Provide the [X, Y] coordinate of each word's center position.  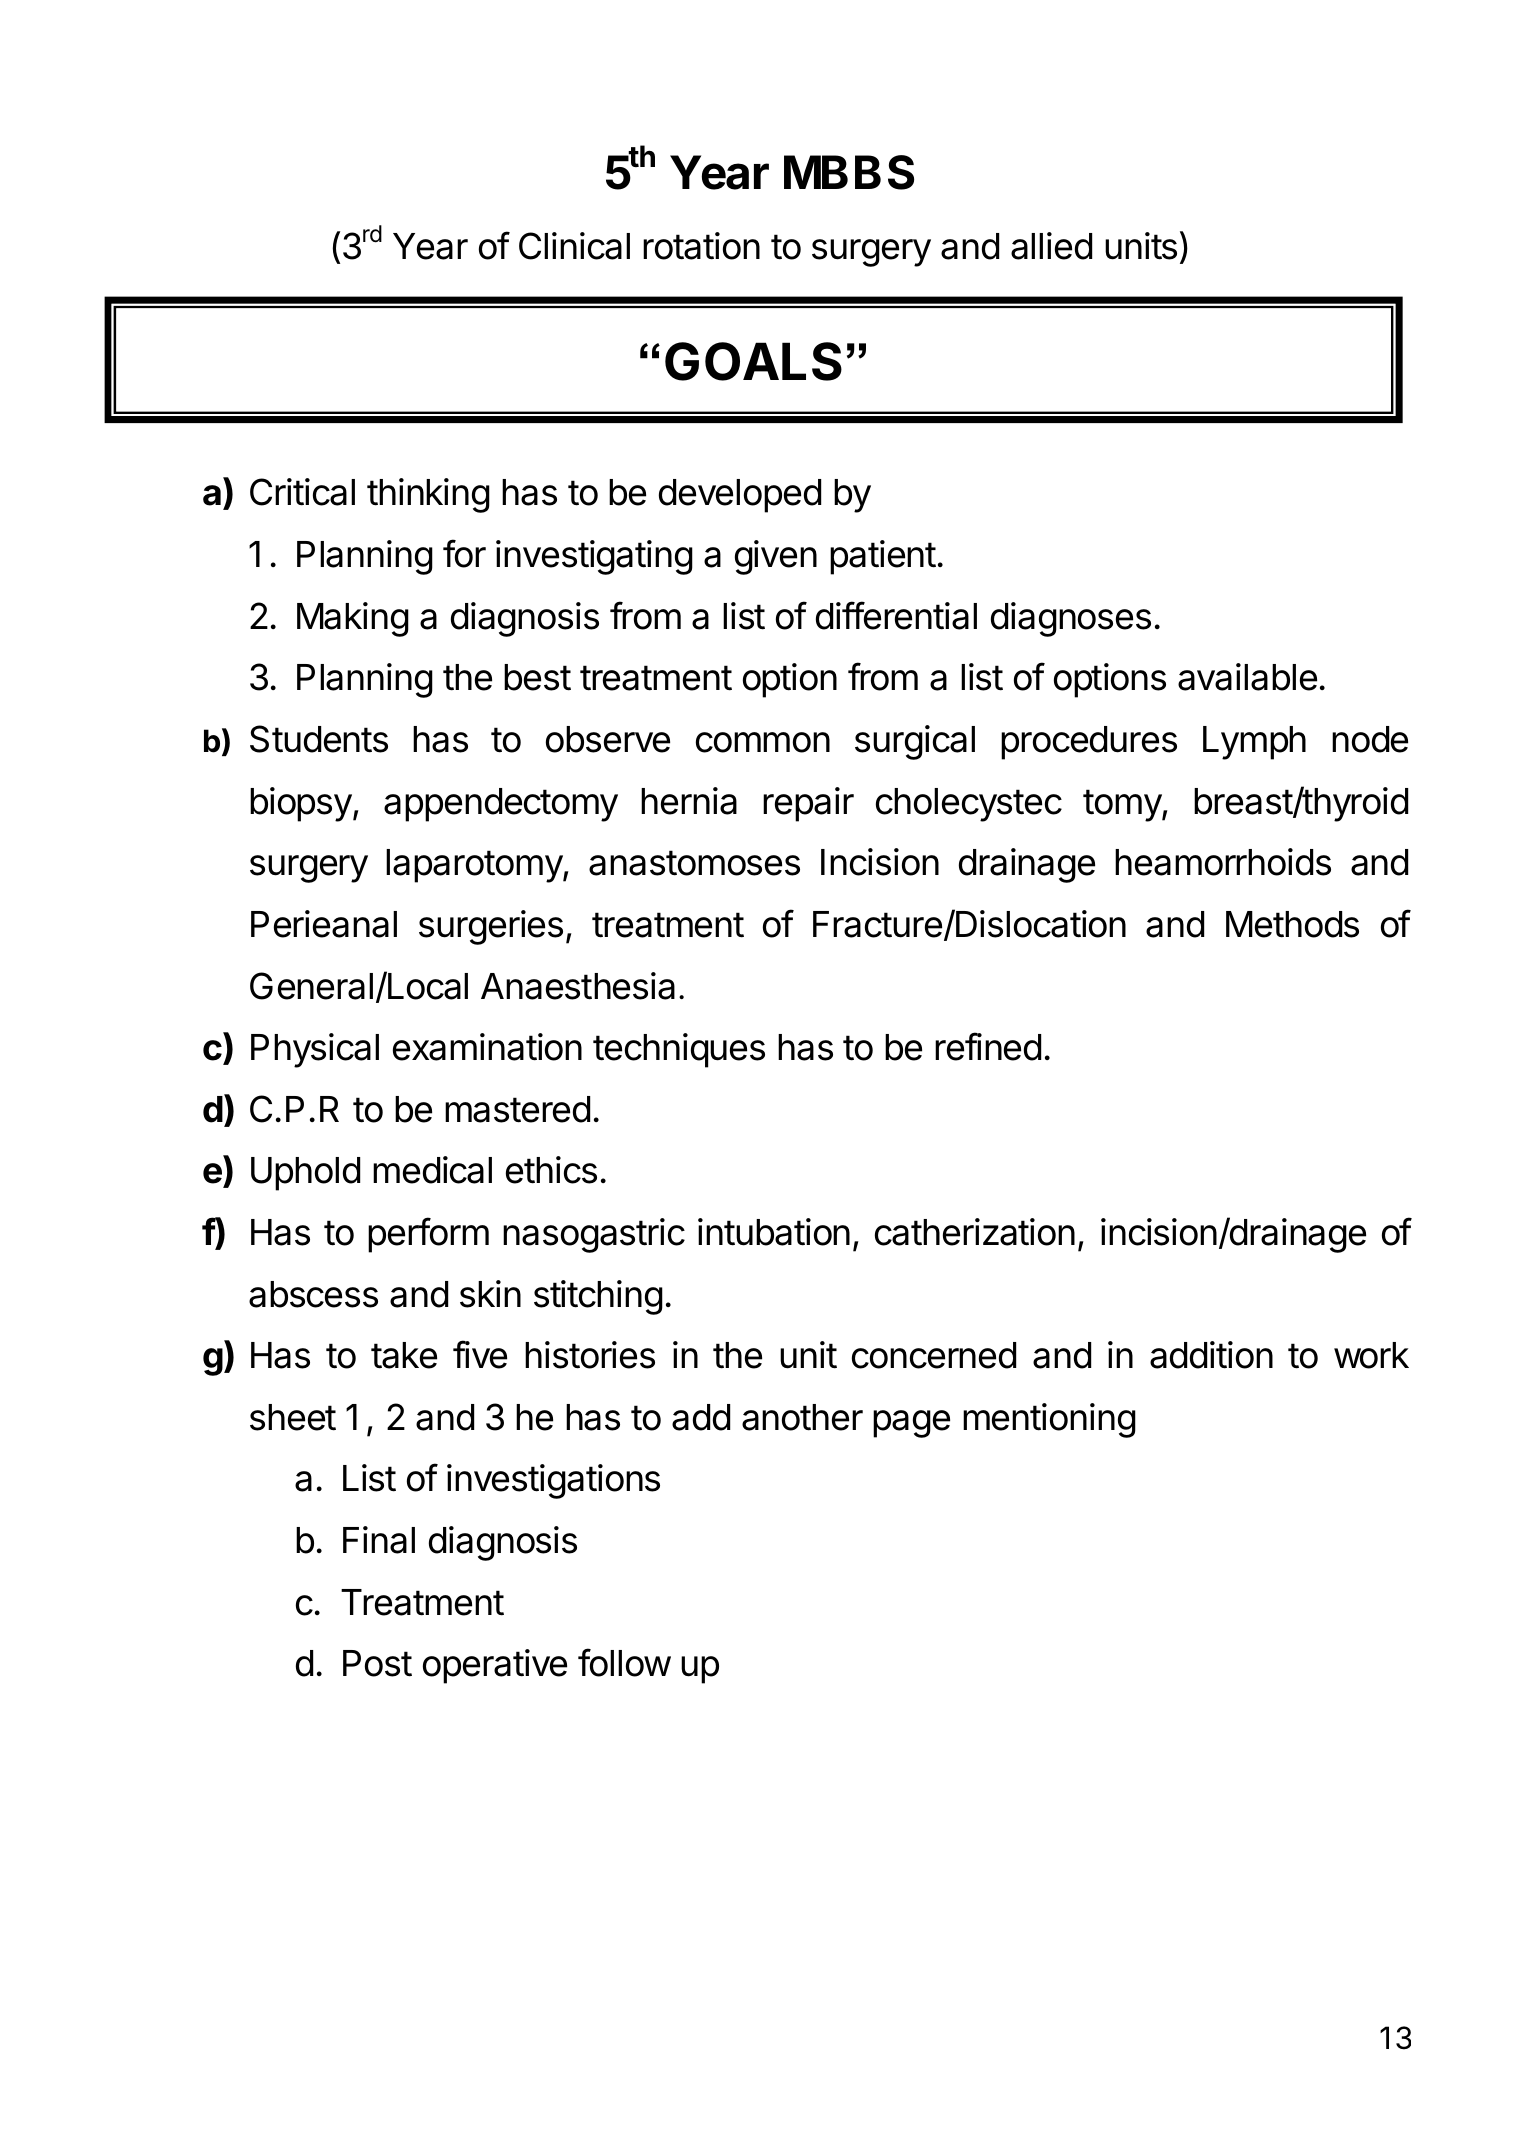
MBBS [849, 172]
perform [428, 1235]
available [1247, 677]
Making [353, 619]
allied [1051, 246]
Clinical [574, 246]
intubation [774, 1232]
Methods [1292, 924]
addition [1211, 1355]
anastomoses [694, 863]
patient [883, 557]
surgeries [491, 927]
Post [377, 1663]
